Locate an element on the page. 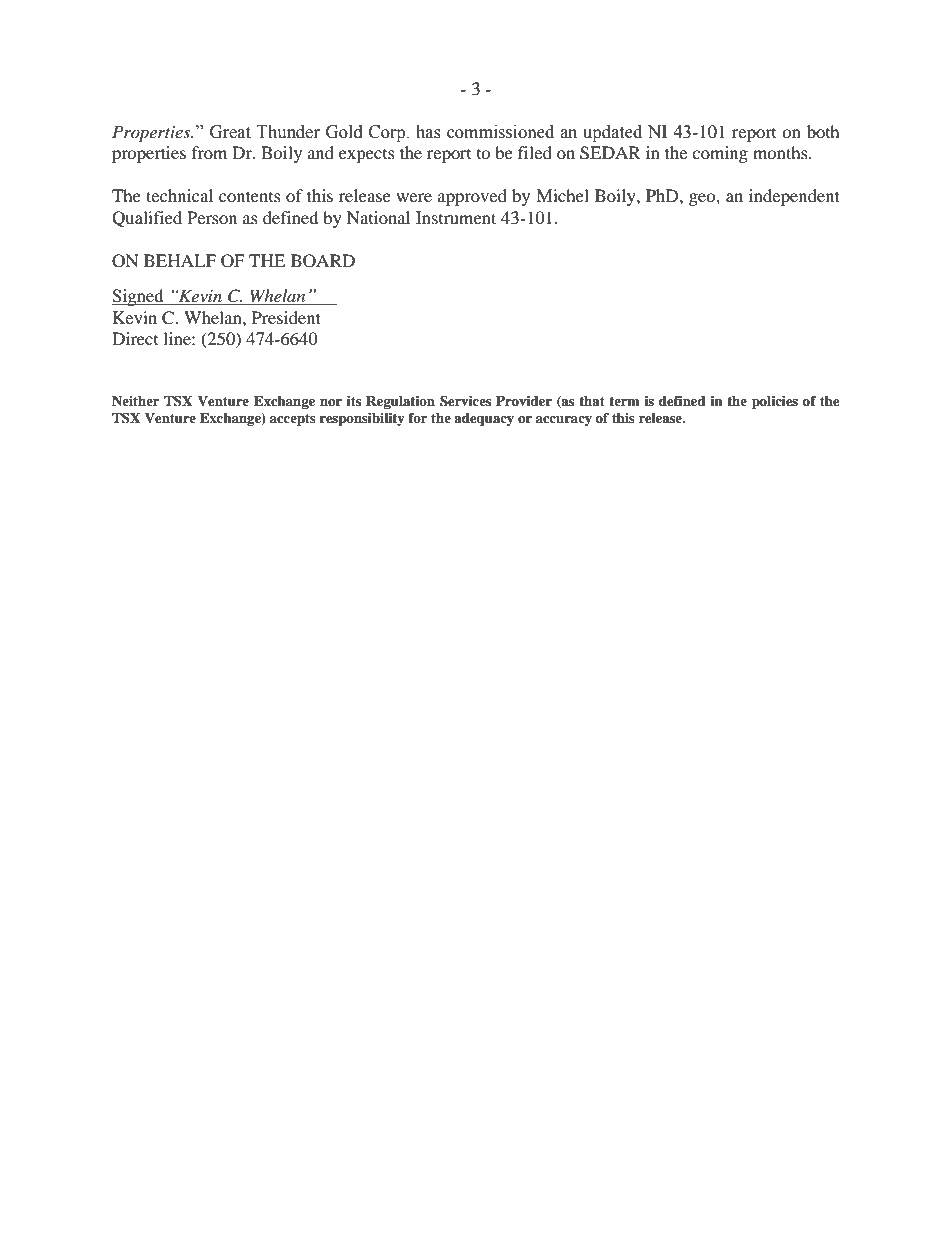  BOARD is located at coordinates (323, 261).
